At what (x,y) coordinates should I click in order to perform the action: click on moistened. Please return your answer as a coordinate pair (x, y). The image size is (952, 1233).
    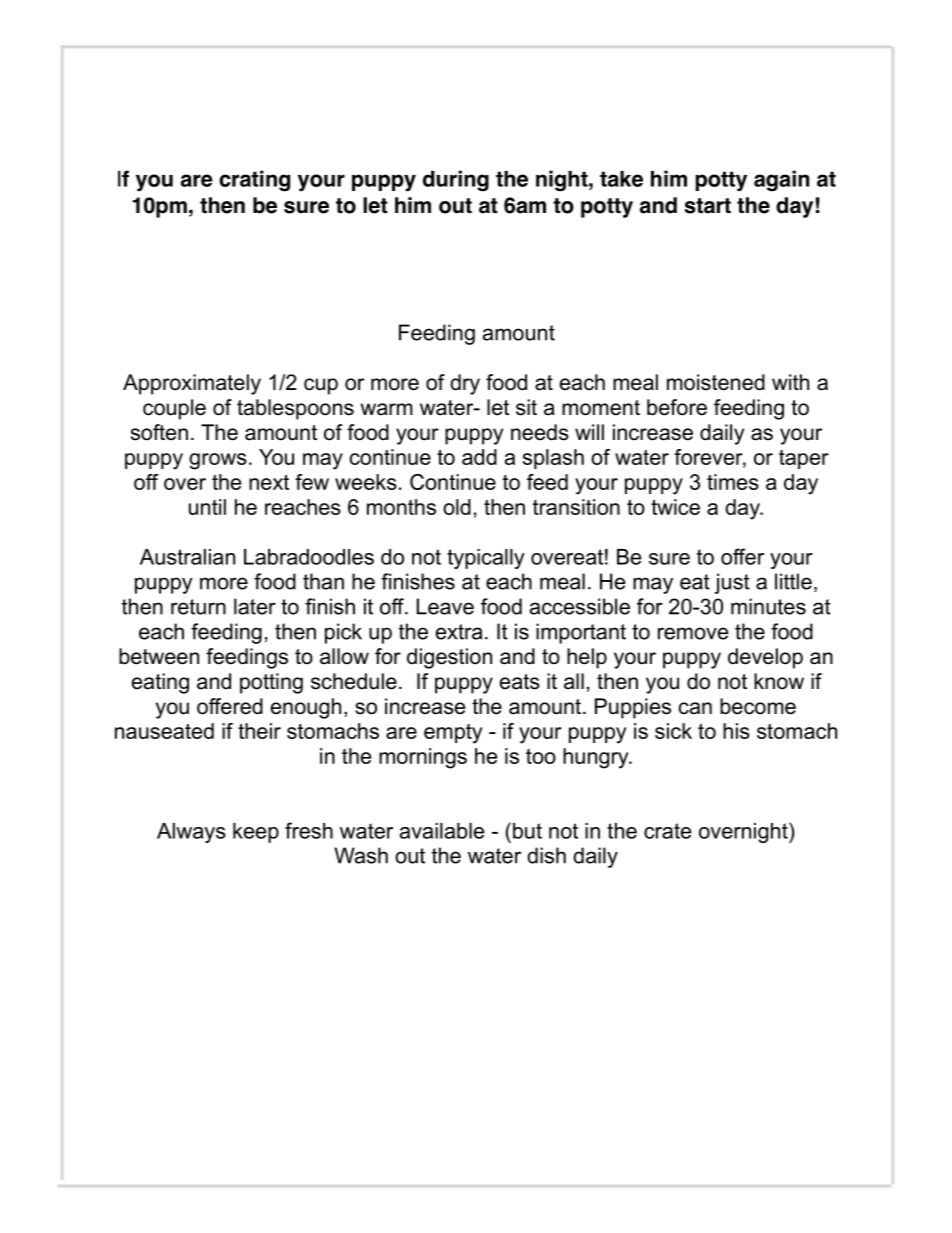
    Looking at the image, I should click on (716, 382).
